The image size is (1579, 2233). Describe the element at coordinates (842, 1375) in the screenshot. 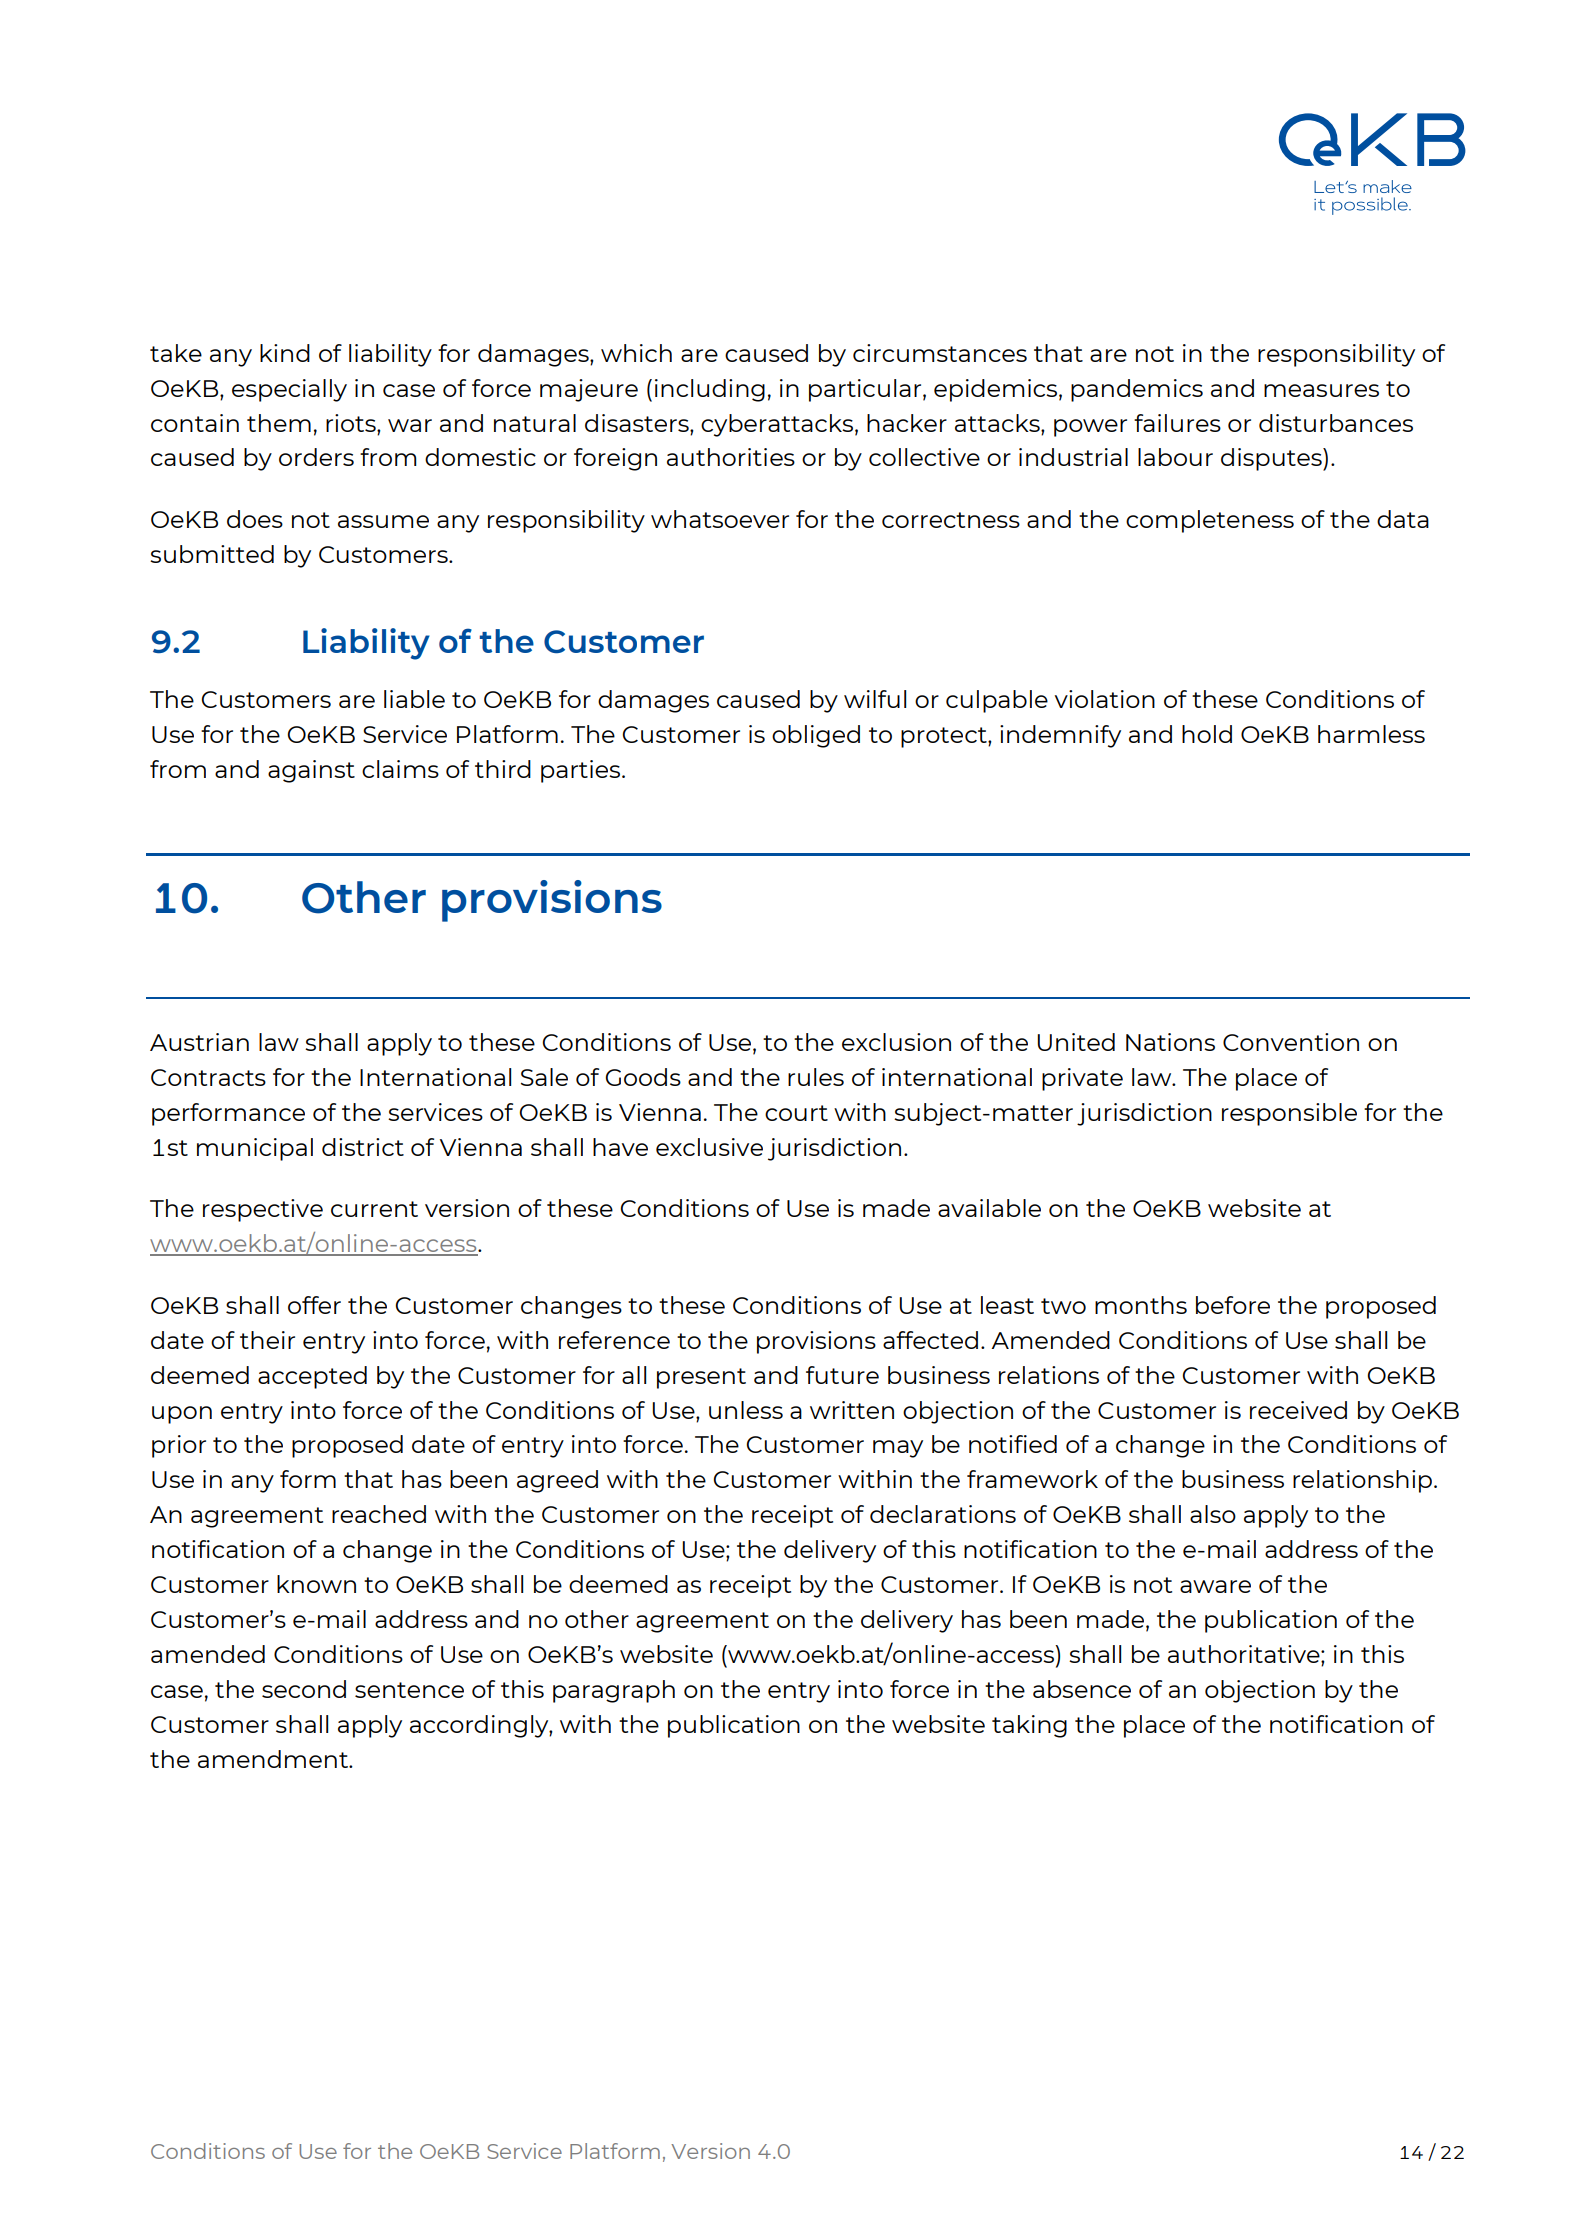

I see `future` at that location.
